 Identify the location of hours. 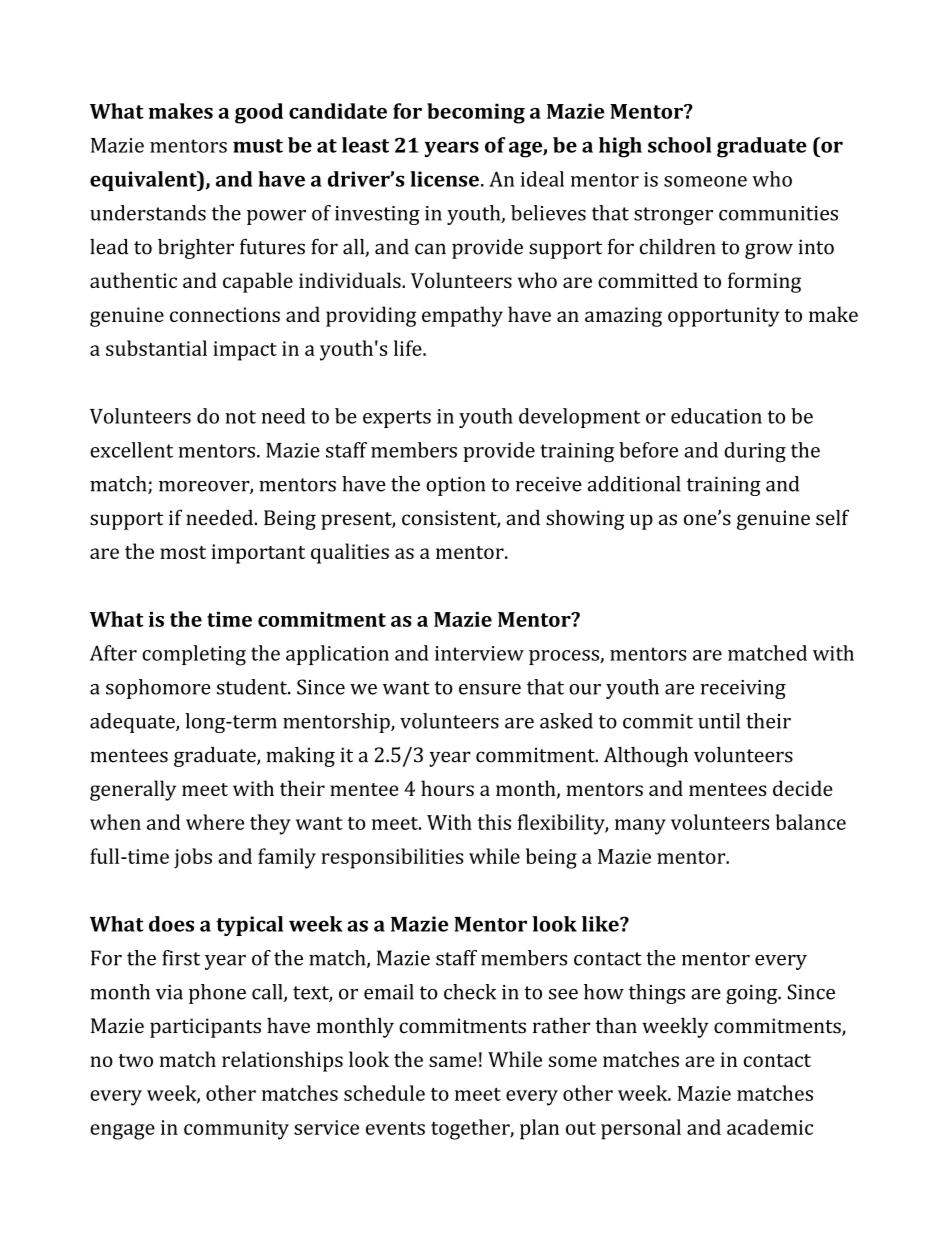
(447, 788).
